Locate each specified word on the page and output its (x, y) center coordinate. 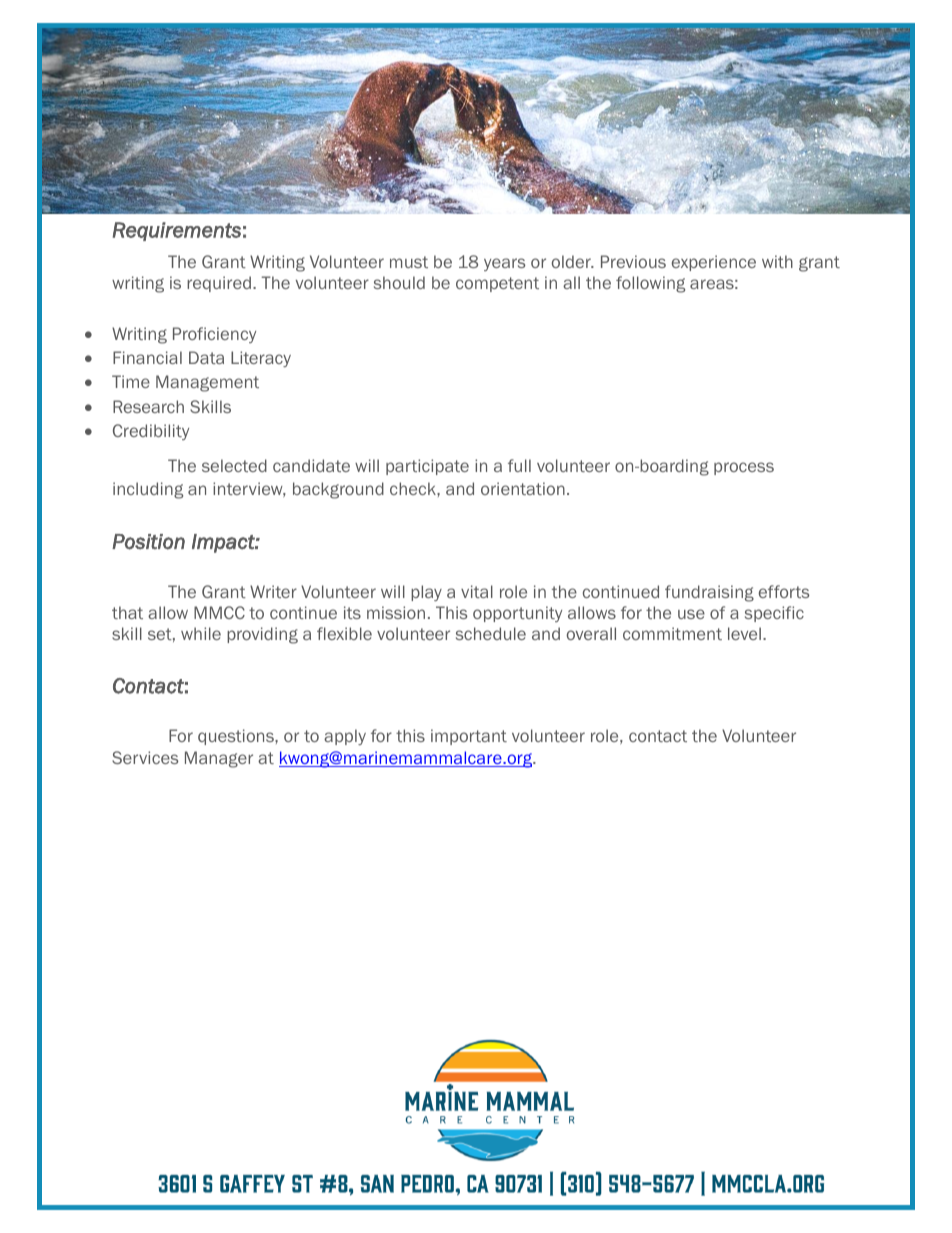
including (148, 490)
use (691, 614)
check (414, 488)
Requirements (177, 231)
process (744, 468)
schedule (491, 633)
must (409, 262)
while (201, 633)
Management (207, 383)
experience (714, 263)
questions (237, 737)
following (650, 284)
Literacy (261, 359)
